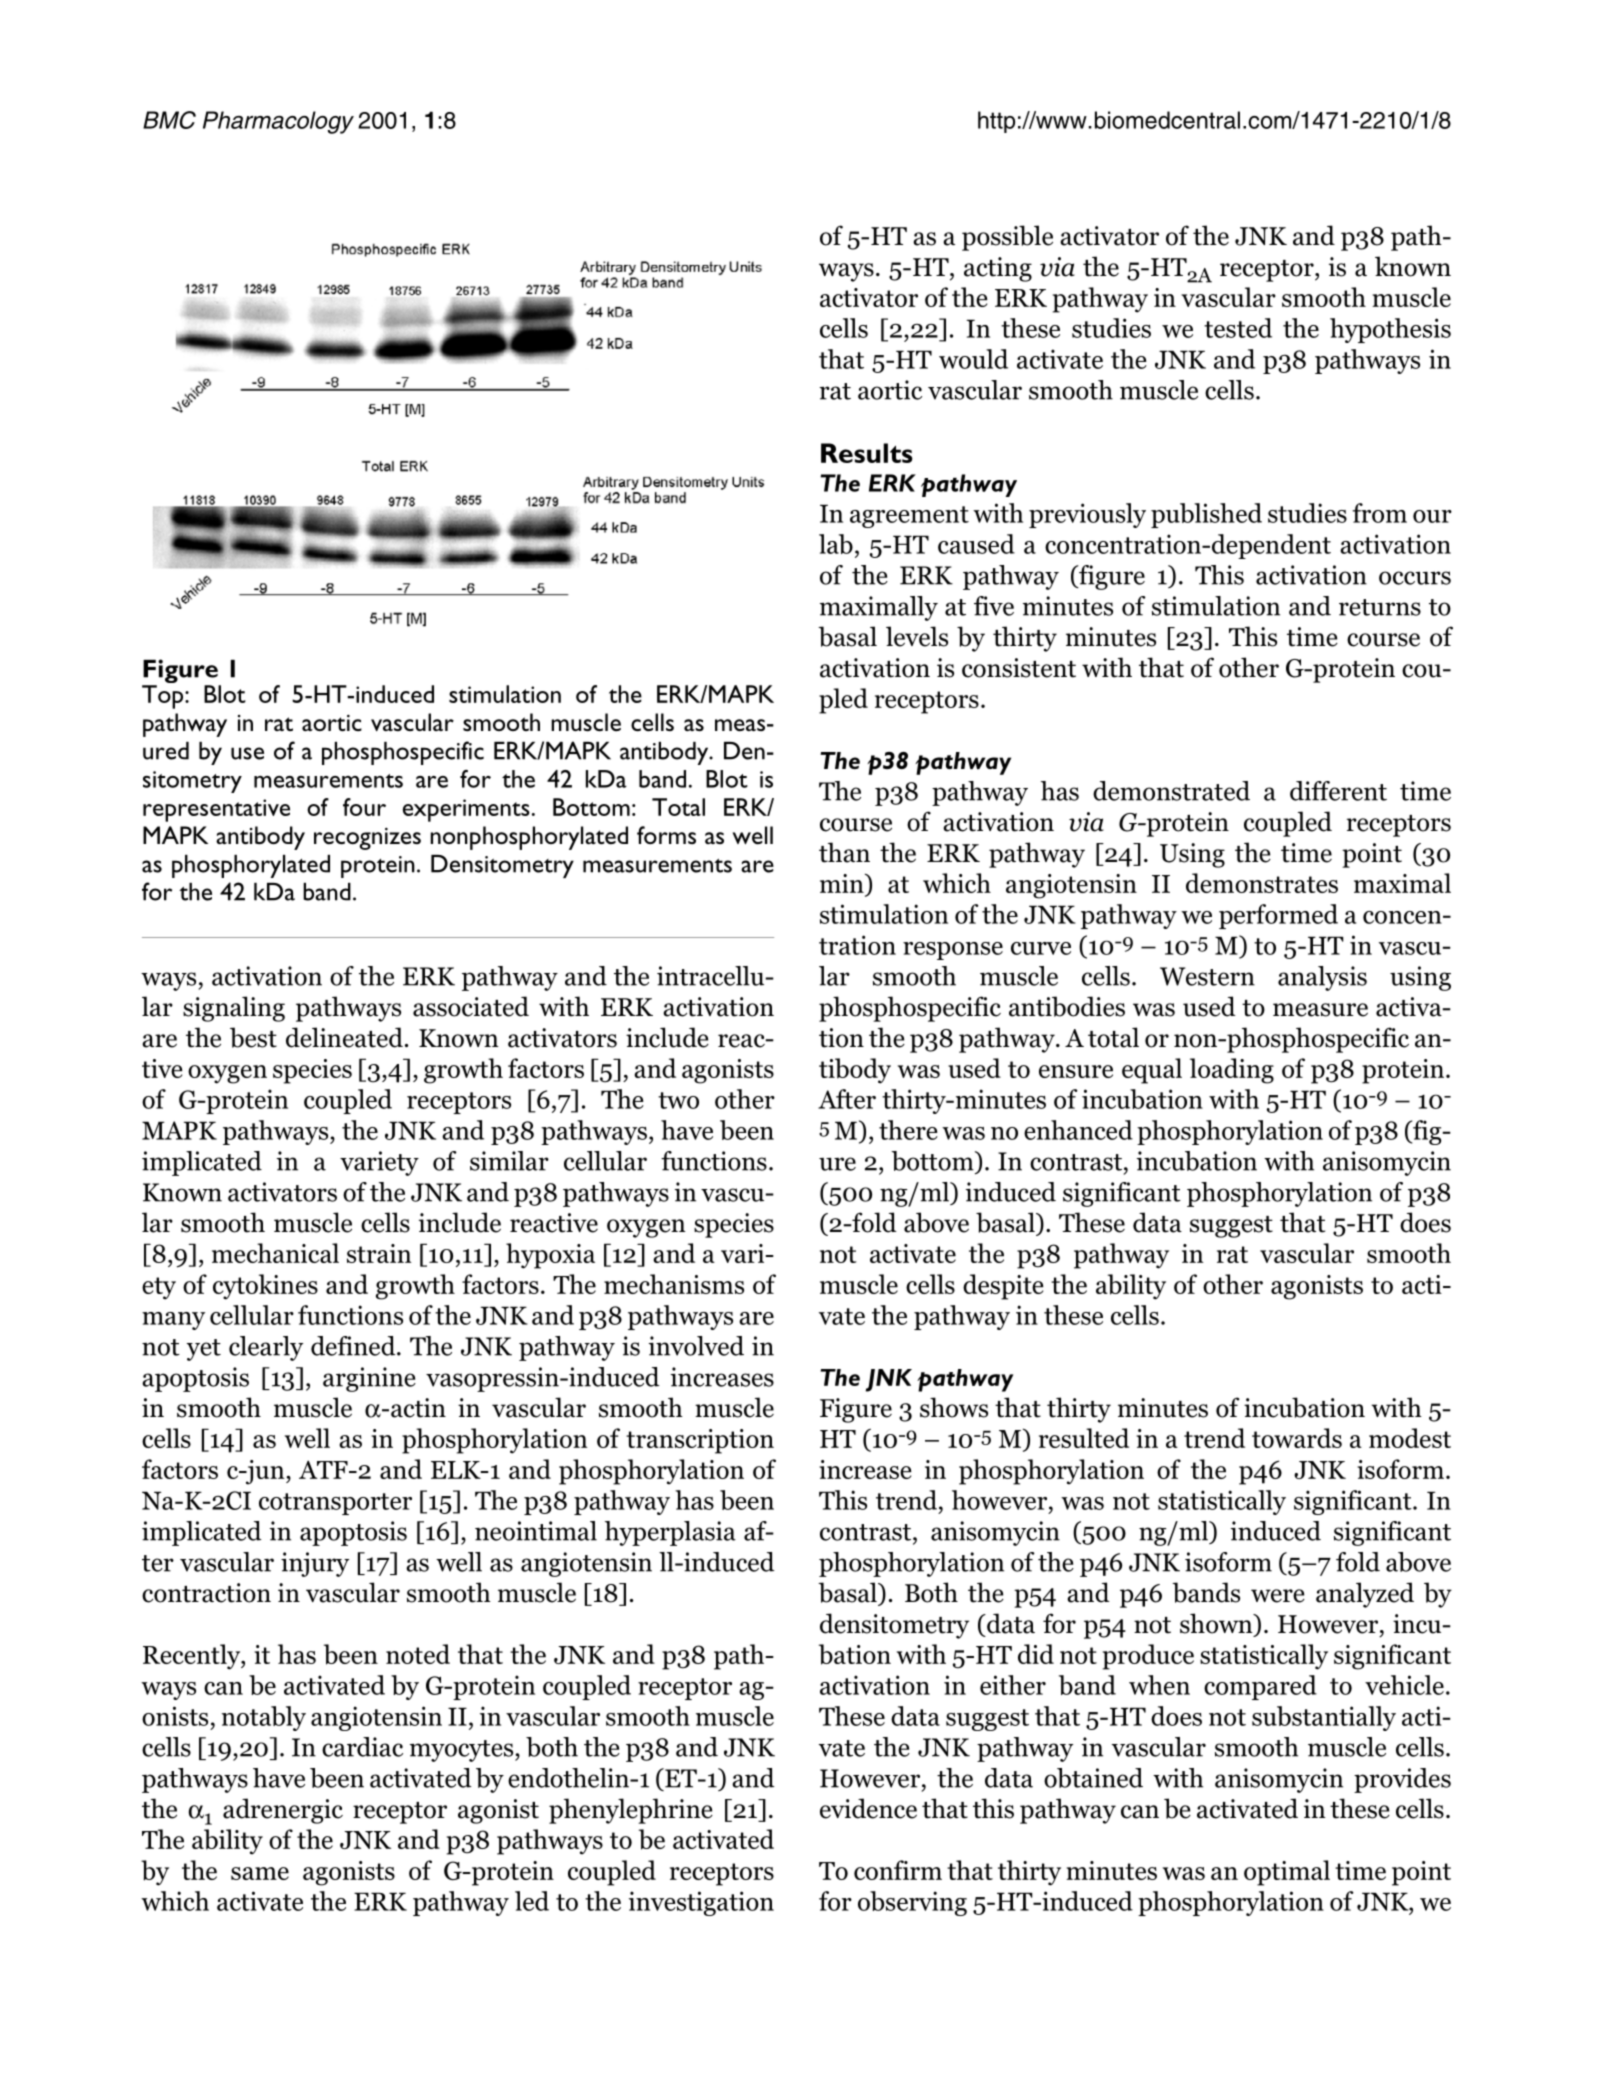 The image size is (1598, 2078). I want to click on possible, so click(1007, 238).
